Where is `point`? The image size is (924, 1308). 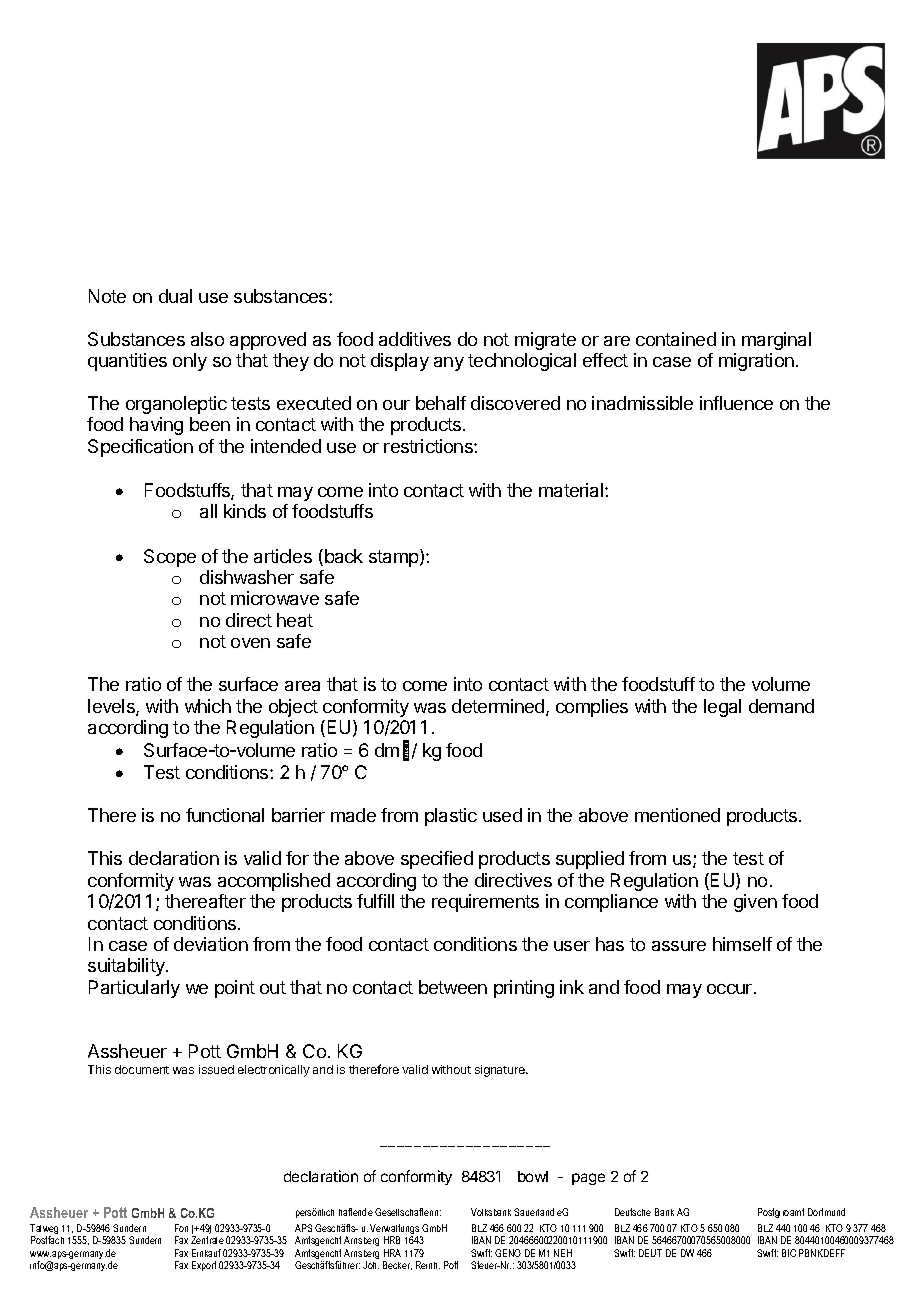
point is located at coordinates (235, 989).
